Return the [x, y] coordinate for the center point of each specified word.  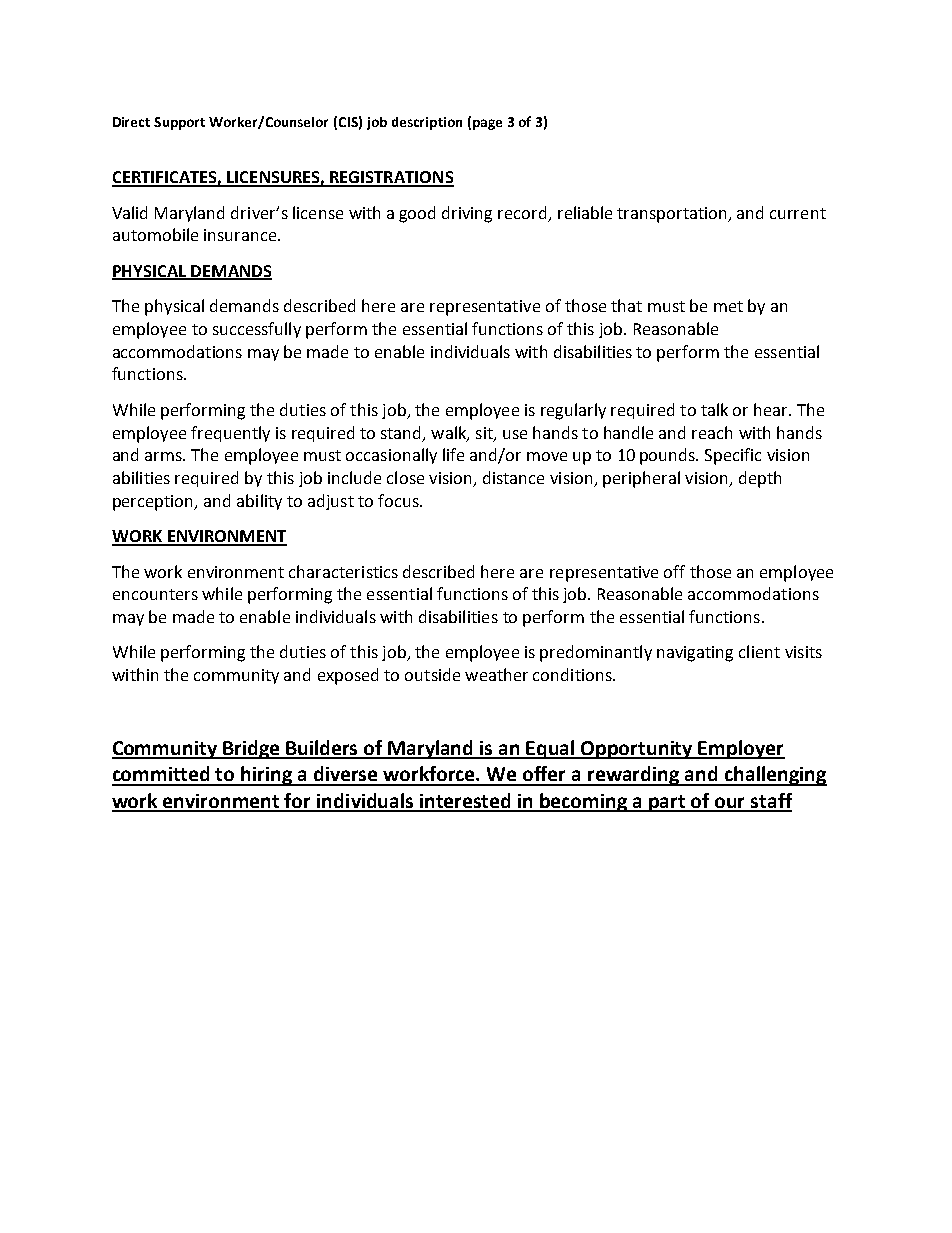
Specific [733, 456]
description [427, 123]
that [626, 305]
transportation [673, 215]
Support [179, 123]
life [453, 454]
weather [496, 674]
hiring [267, 776]
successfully [257, 330]
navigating [695, 654]
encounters [155, 594]
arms [164, 456]
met [728, 306]
